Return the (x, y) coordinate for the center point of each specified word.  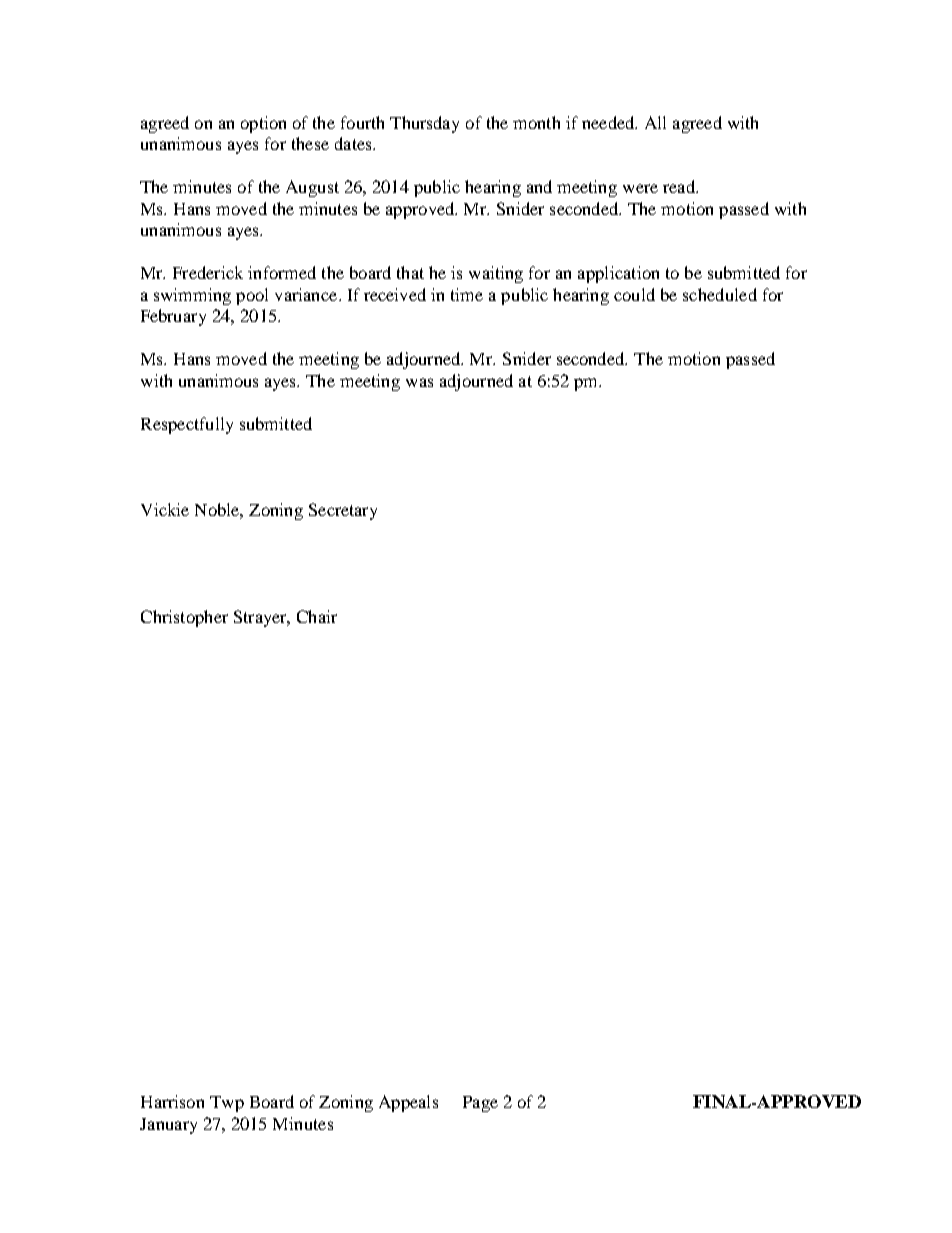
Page (480, 1104)
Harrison (172, 1101)
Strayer (261, 618)
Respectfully (187, 425)
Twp (227, 1104)
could (634, 294)
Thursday (424, 124)
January (168, 1126)
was (419, 382)
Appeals (408, 1103)
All (655, 122)
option (263, 124)
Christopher (184, 618)
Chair (317, 616)
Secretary (343, 511)
